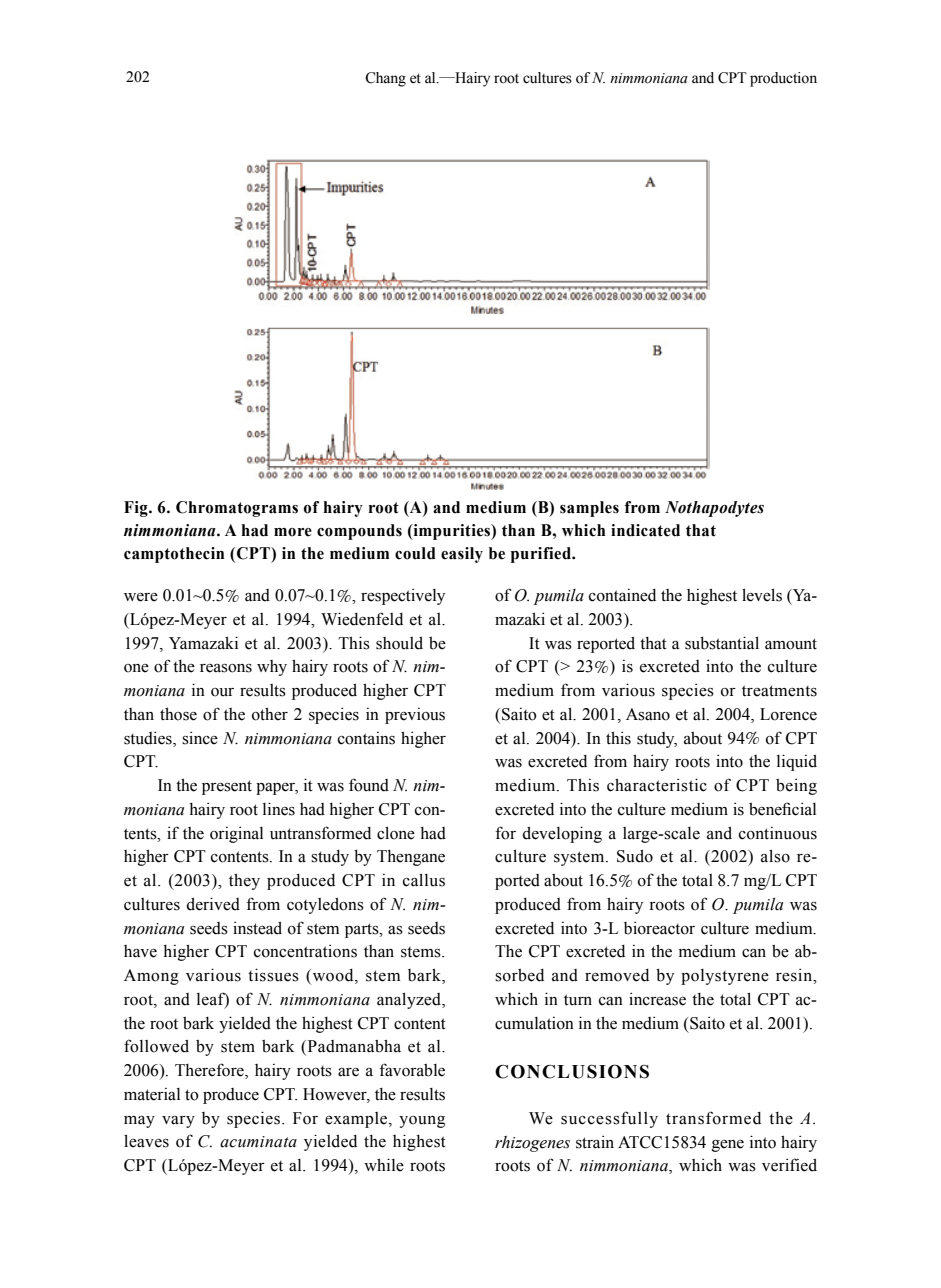  Describe the element at coordinates (422, 1122) in the page. I see `young` at that location.
